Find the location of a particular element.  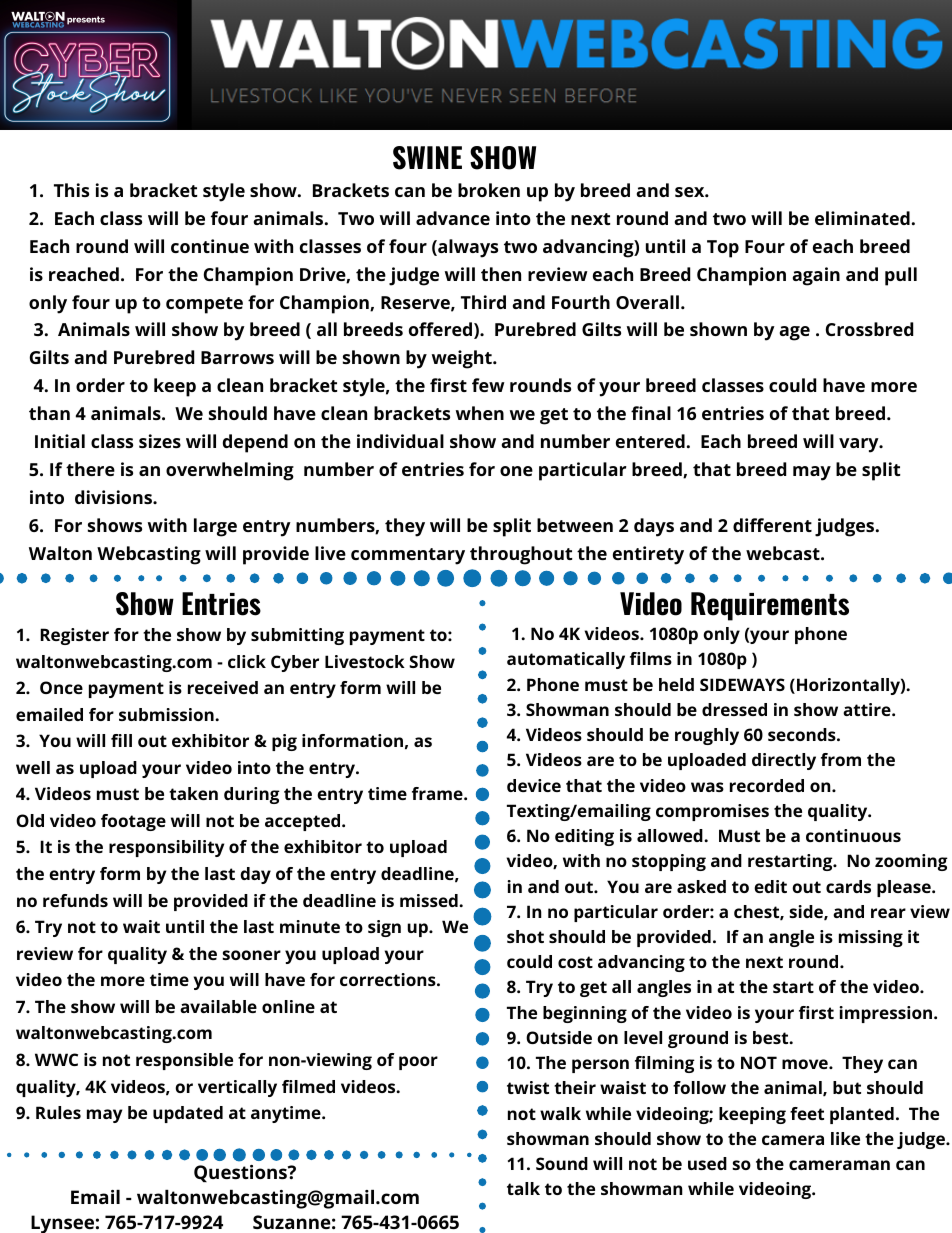

broken is located at coordinates (489, 190).
